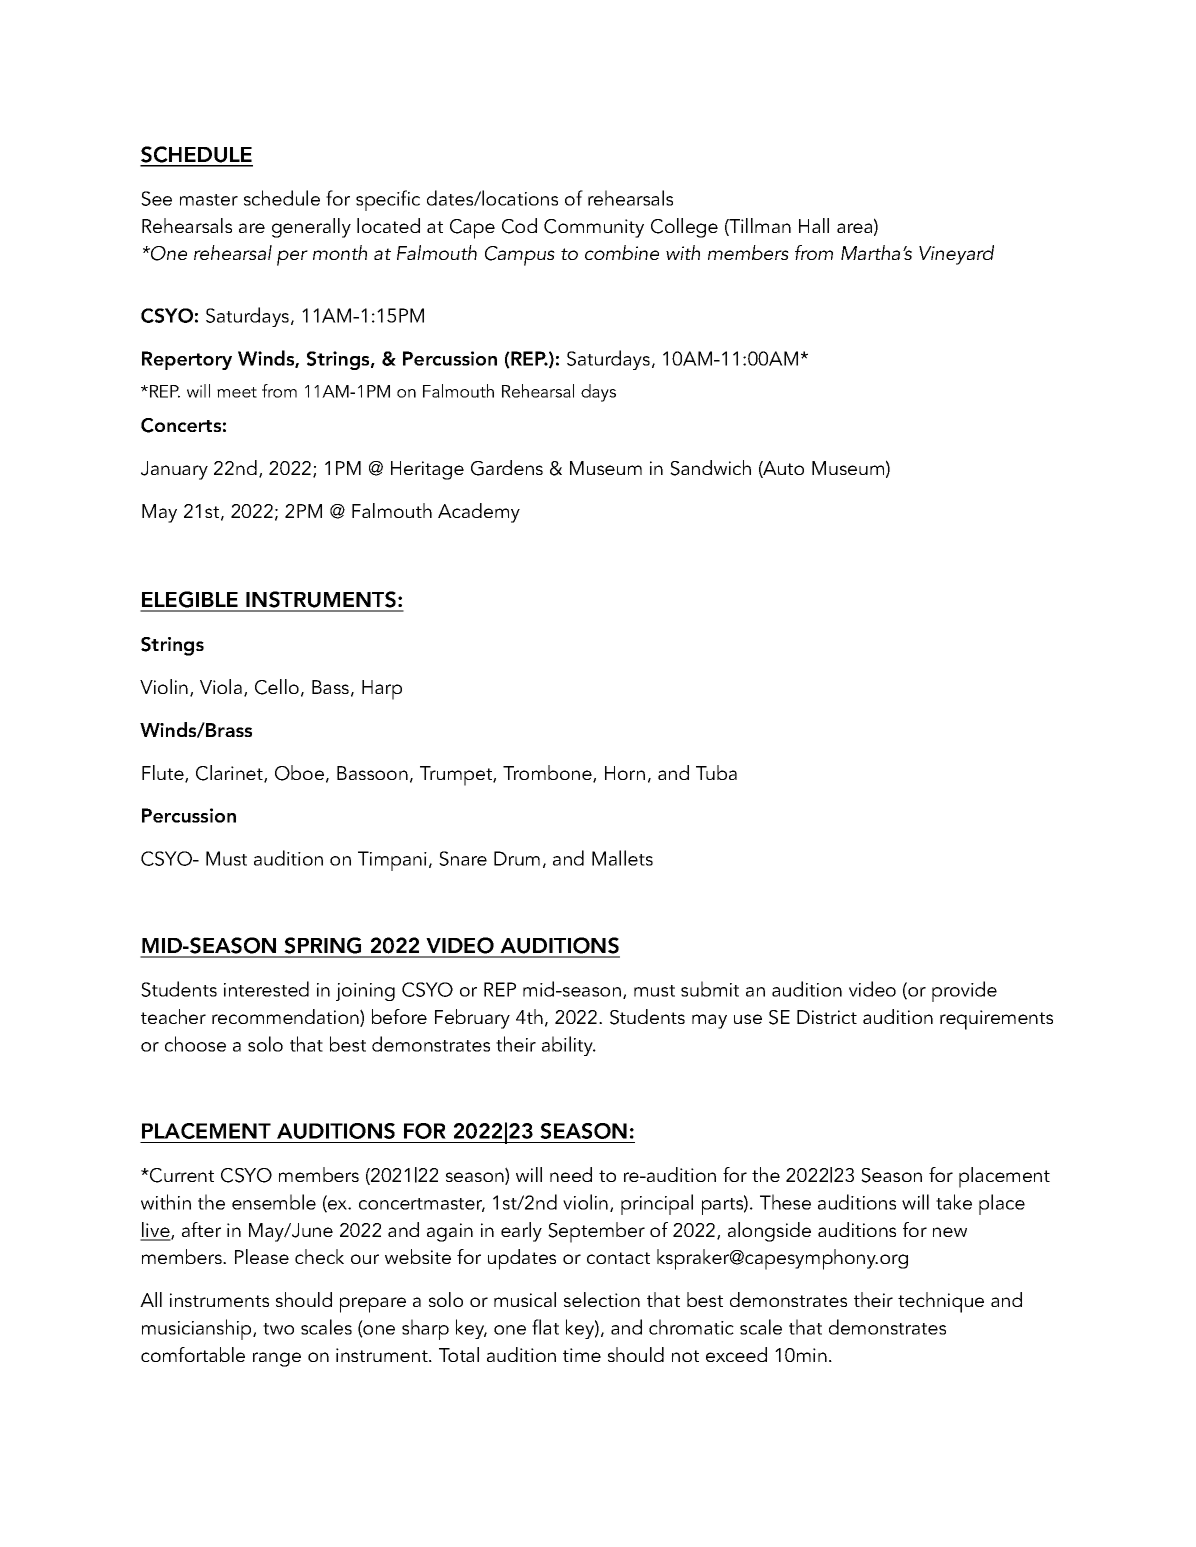 This screenshot has width=1196, height=1547. What do you see at coordinates (814, 225) in the screenshot?
I see `Hall` at bounding box center [814, 225].
